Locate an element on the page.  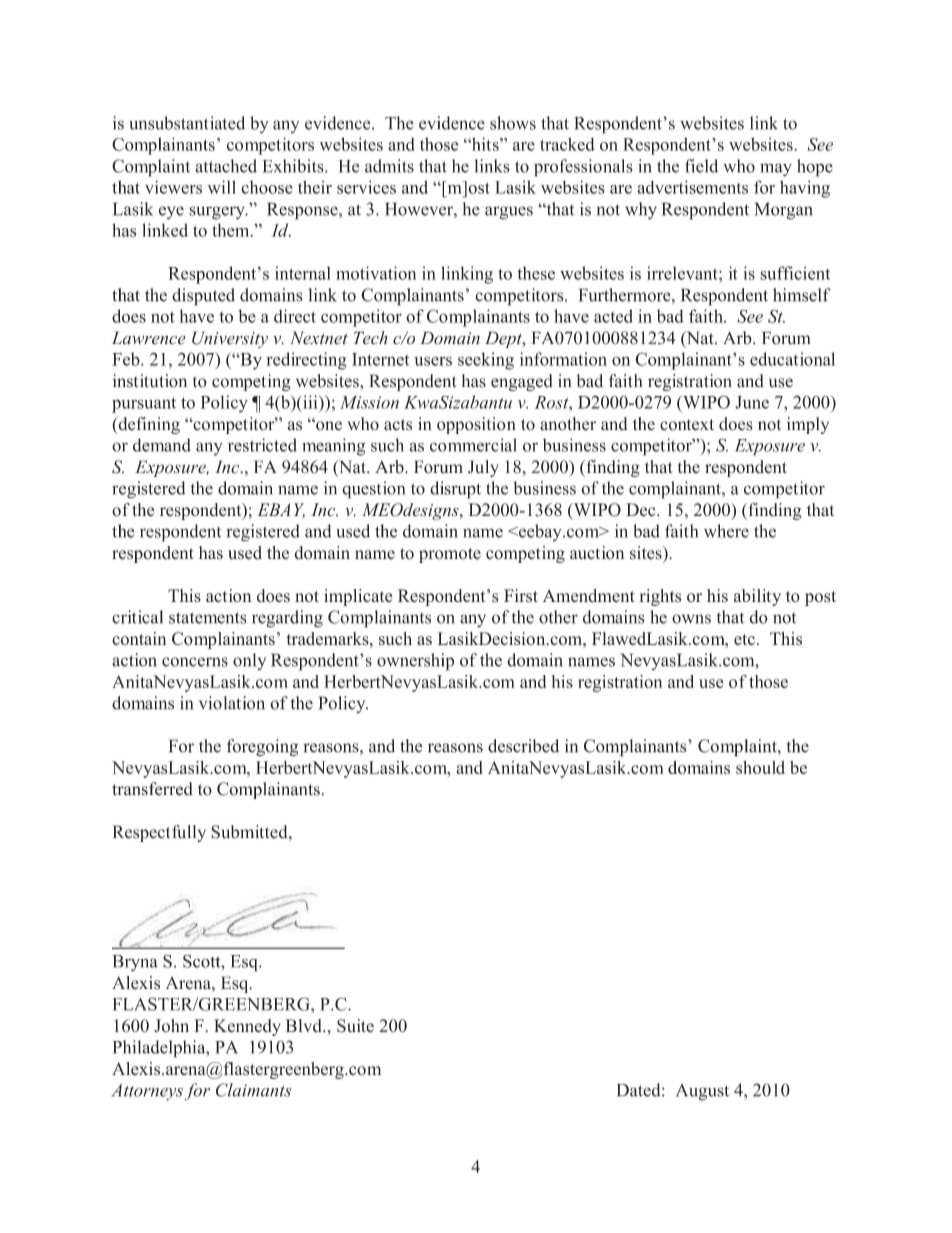
foregoing is located at coordinates (262, 748).
